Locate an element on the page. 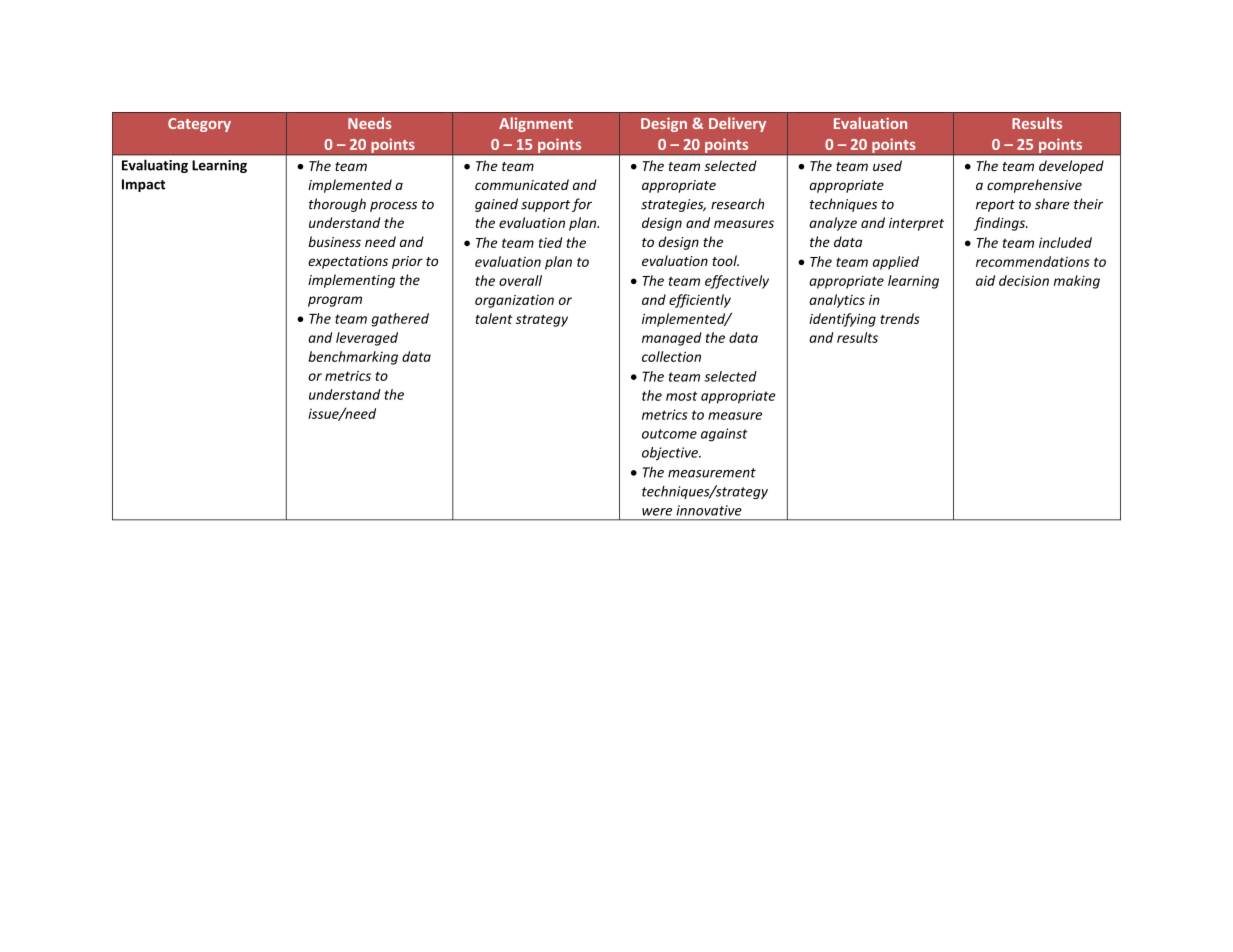 The image size is (1233, 952). innovative is located at coordinates (709, 510).
